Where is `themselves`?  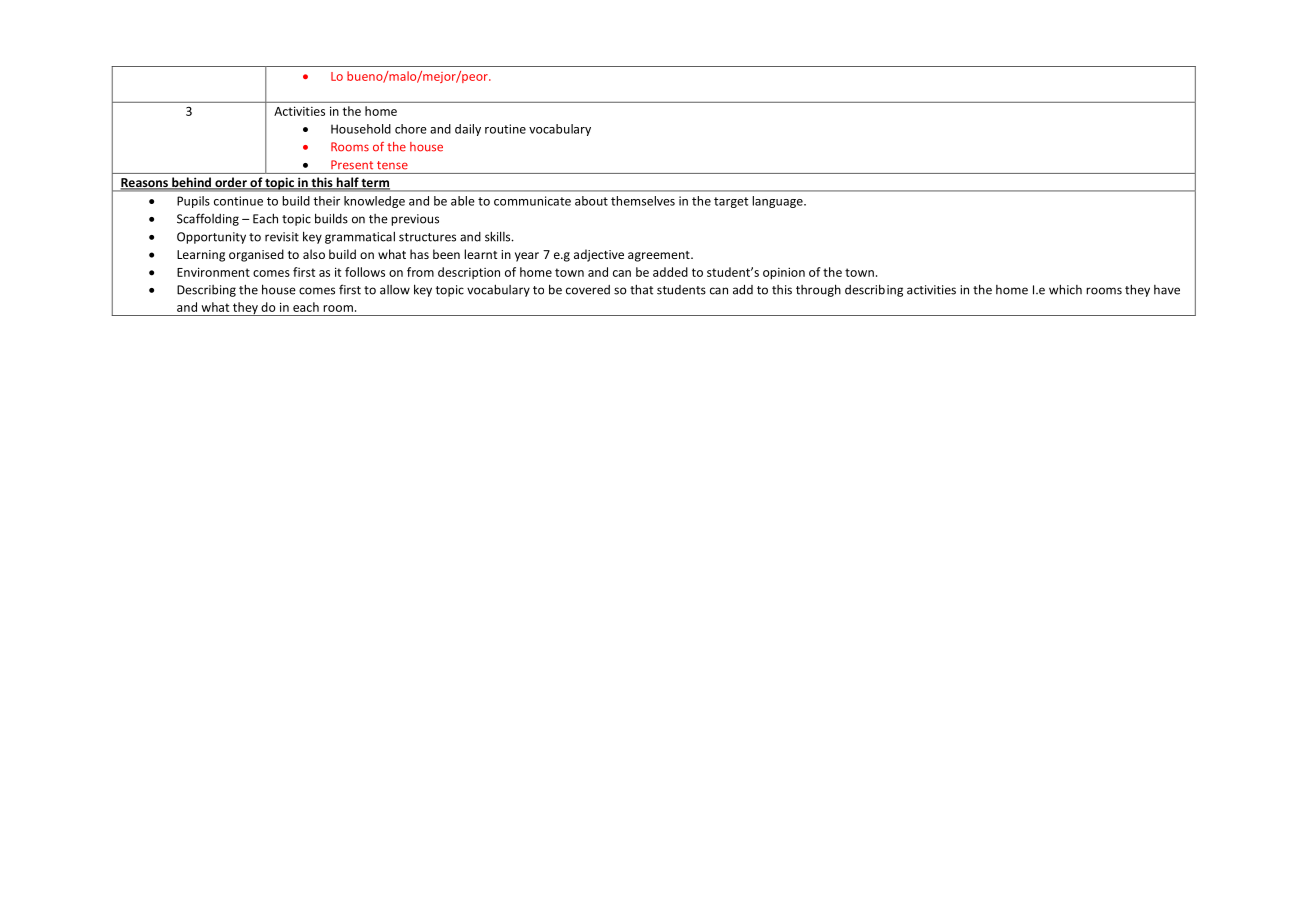 themselves is located at coordinates (643, 201).
